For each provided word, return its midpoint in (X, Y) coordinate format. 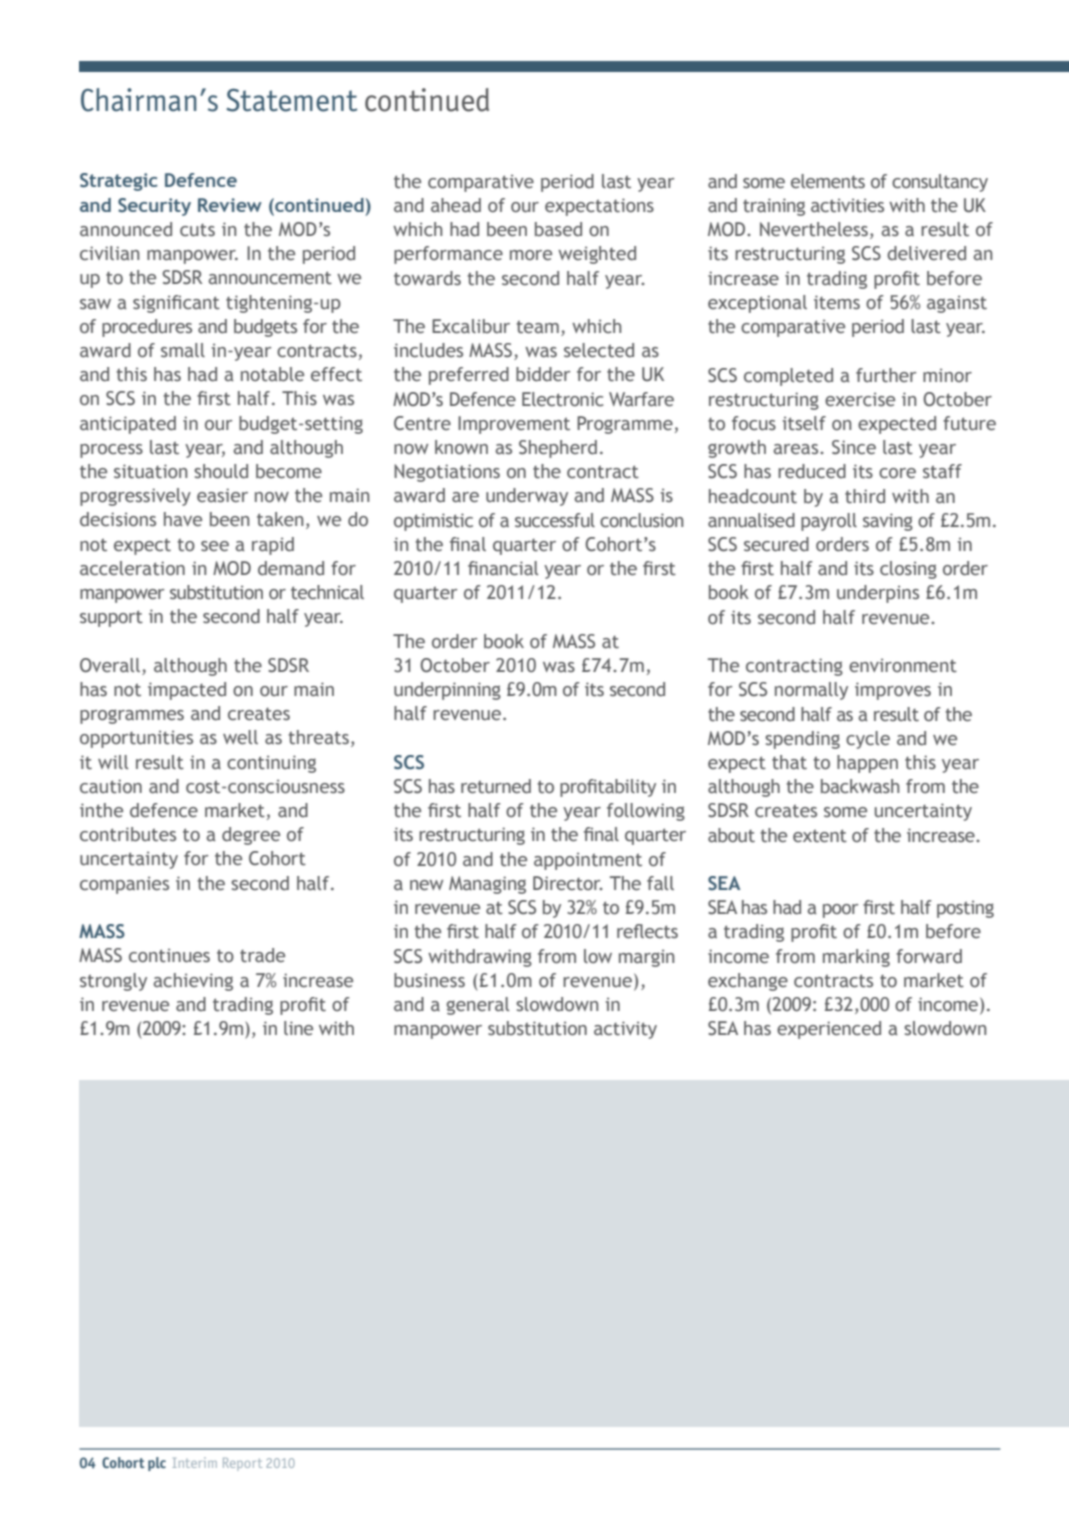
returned (496, 786)
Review (230, 205)
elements (828, 181)
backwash (860, 786)
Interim (194, 1462)
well (240, 737)
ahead (456, 205)
